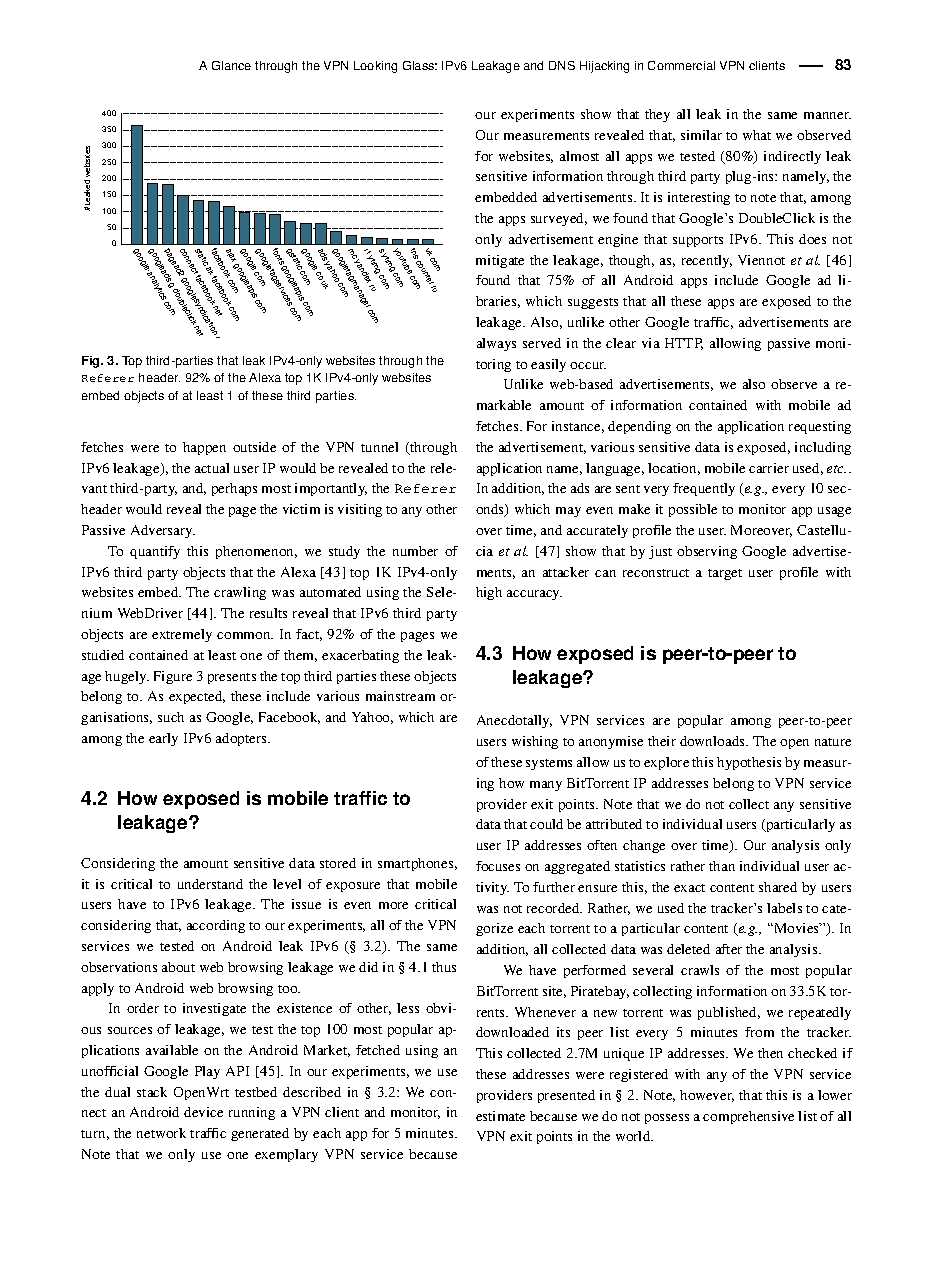  Describe the element at coordinates (204, 448) in the screenshot. I see `happen` at that location.
